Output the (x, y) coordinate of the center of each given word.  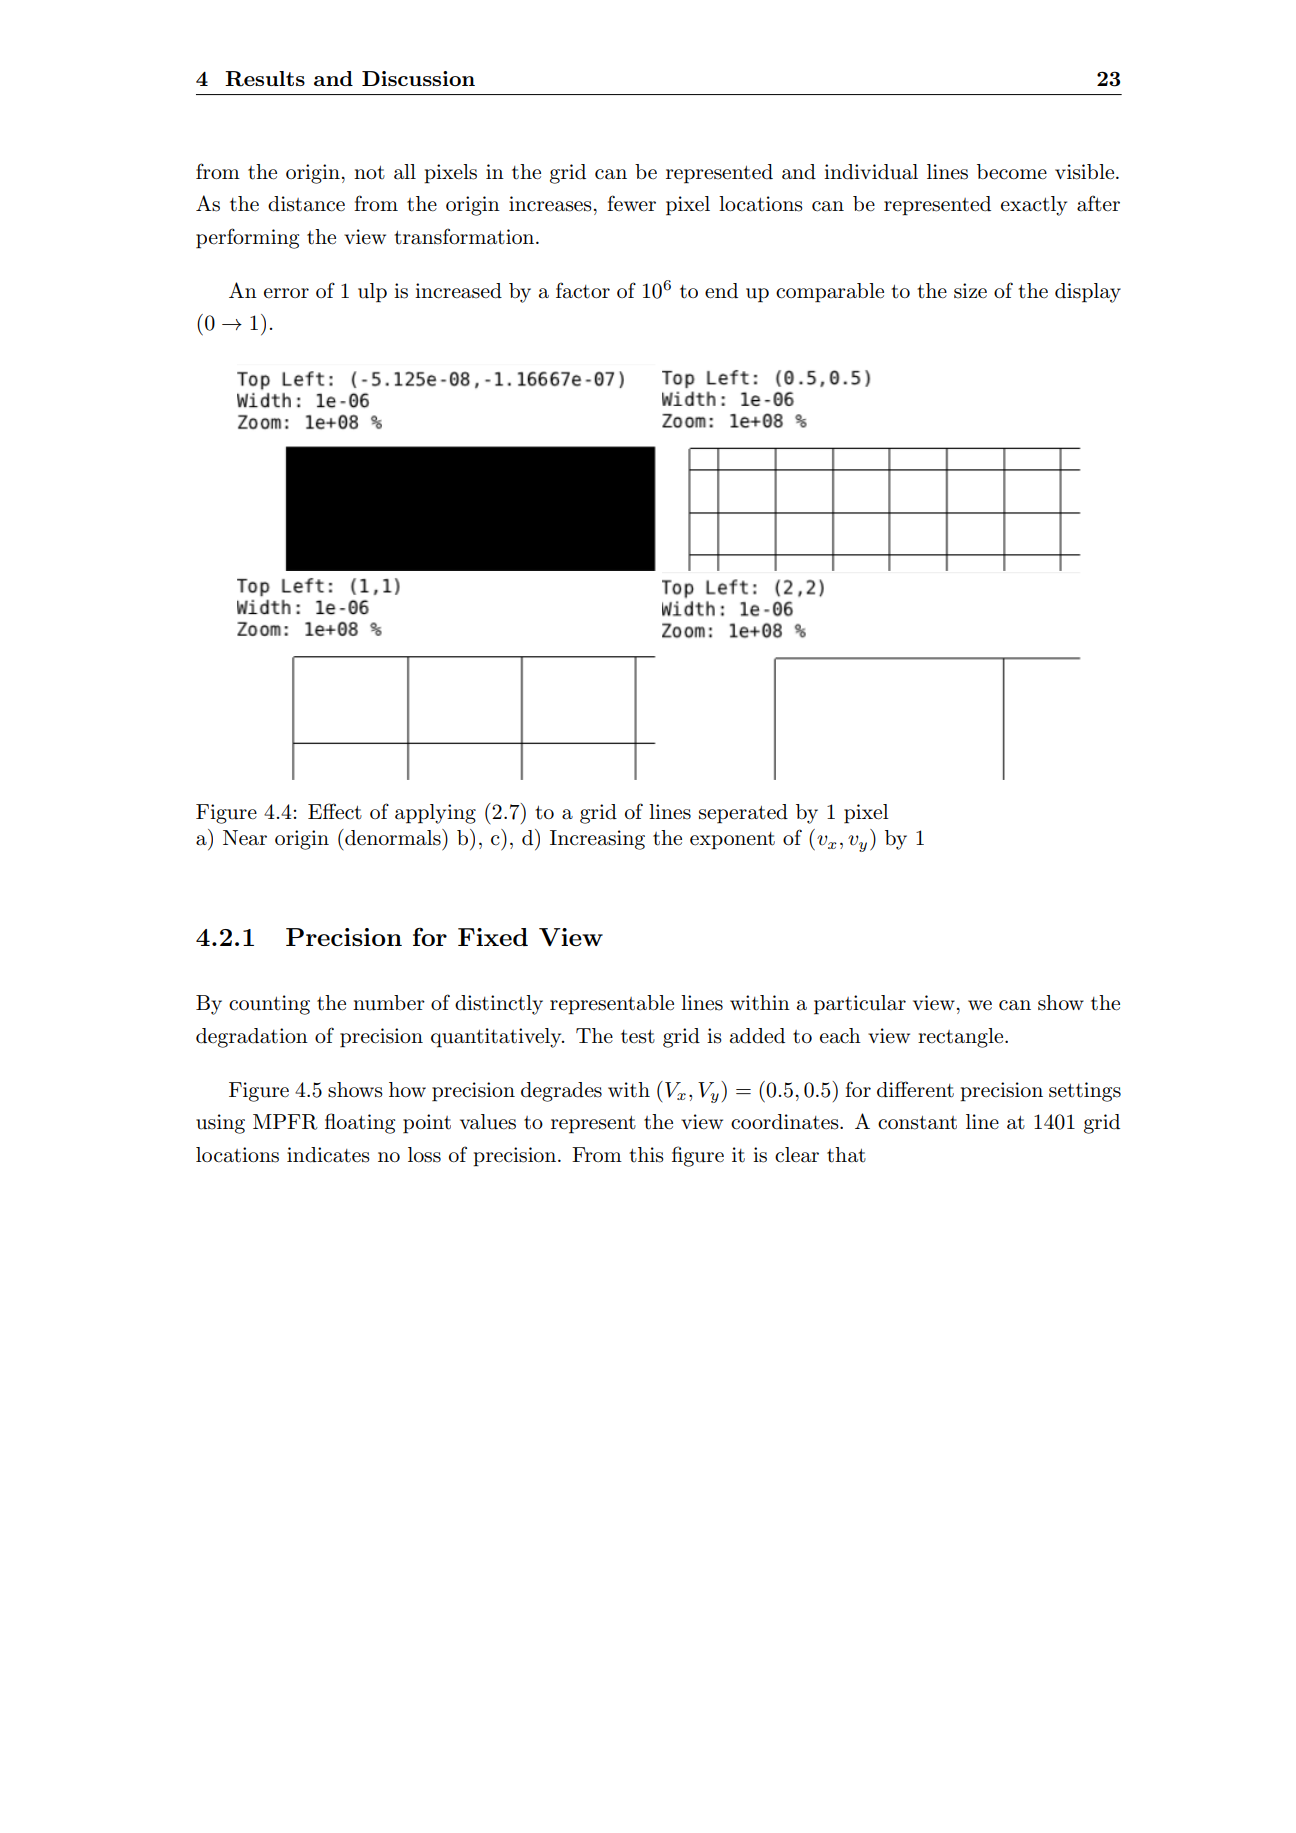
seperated (743, 814)
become (1012, 172)
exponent (732, 841)
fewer (631, 203)
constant (917, 1123)
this (646, 1155)
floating (360, 1123)
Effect (335, 811)
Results (265, 79)
